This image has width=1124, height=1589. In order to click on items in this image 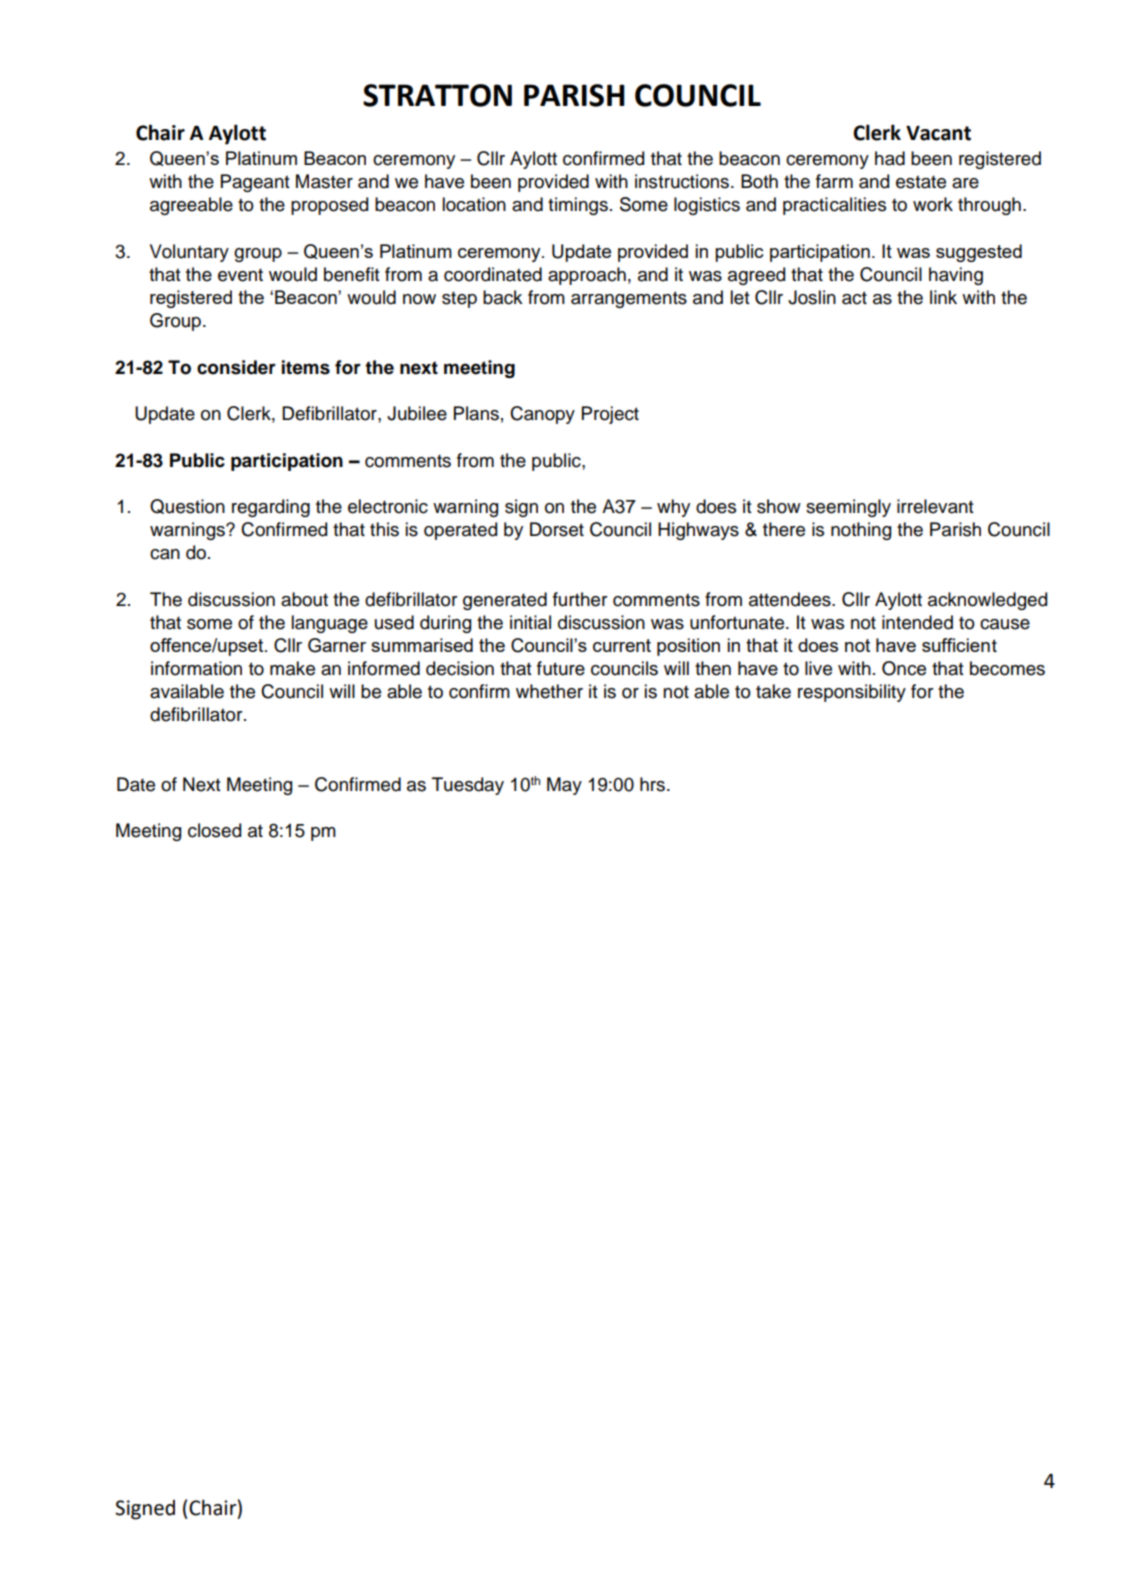, I will do `click(306, 367)`.
